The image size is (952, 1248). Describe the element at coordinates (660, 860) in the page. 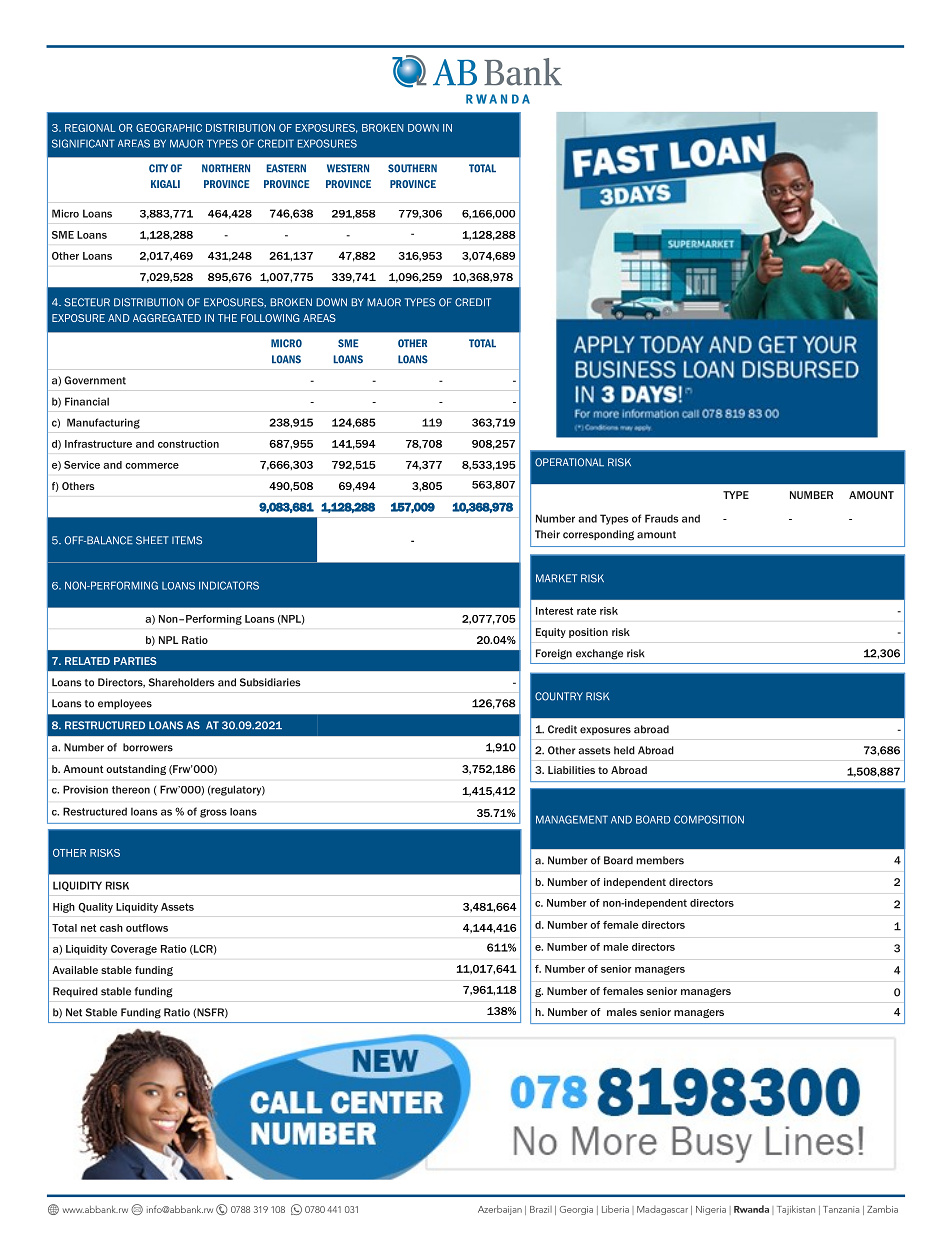

I see `members` at that location.
